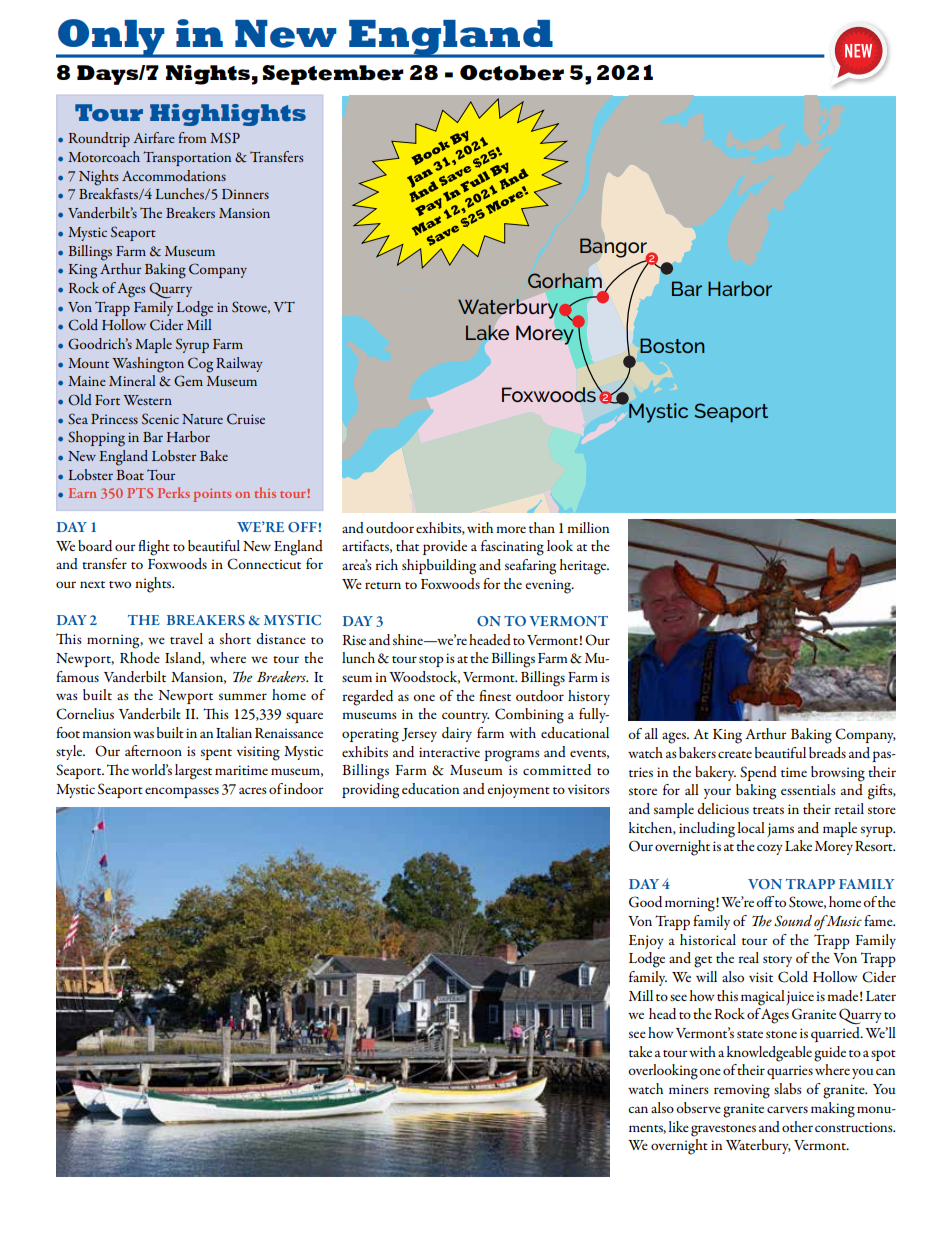  What do you see at coordinates (140, 657) in the screenshot?
I see `Rhode` at bounding box center [140, 657].
